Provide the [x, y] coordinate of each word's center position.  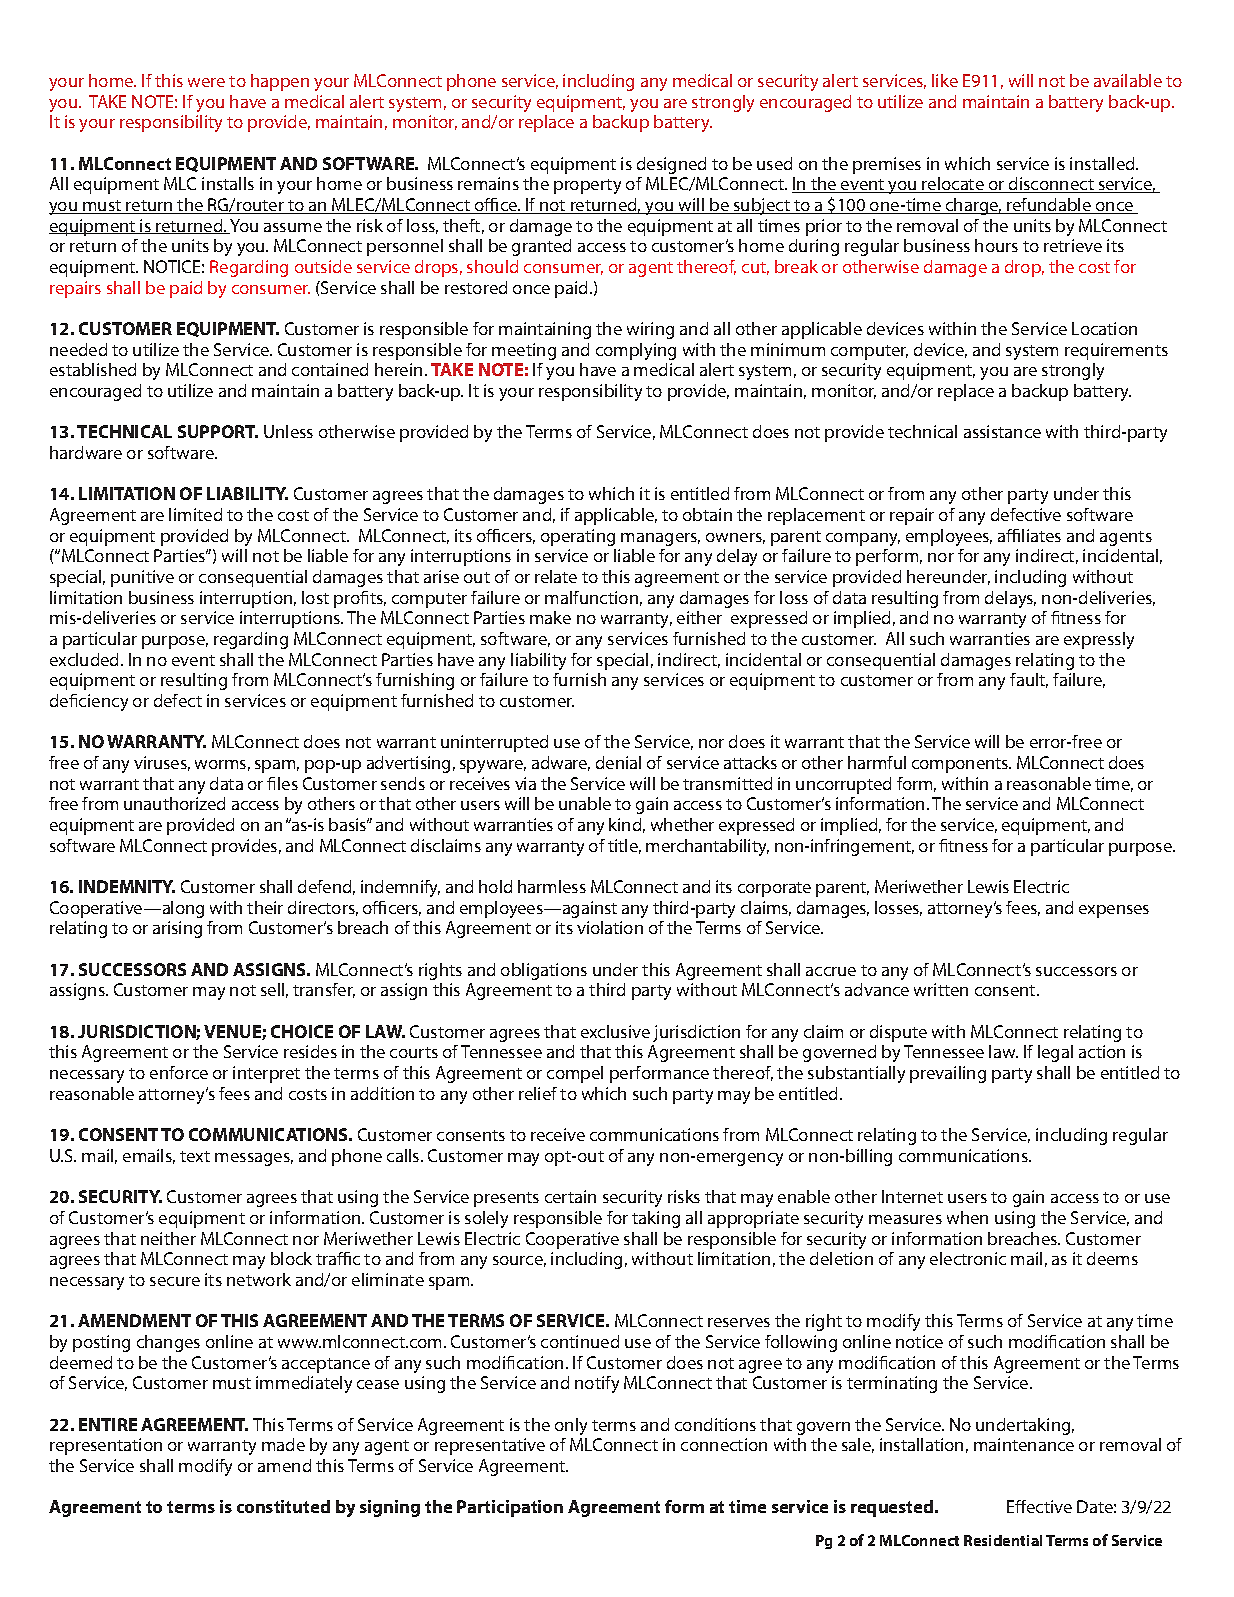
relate [556, 576]
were [206, 82]
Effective [1039, 1506]
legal [1055, 1053]
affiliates [1029, 535]
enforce [179, 1072]
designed [671, 165]
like [945, 80]
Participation [510, 1508]
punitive [142, 578]
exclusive [615, 1031]
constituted [283, 1506]
